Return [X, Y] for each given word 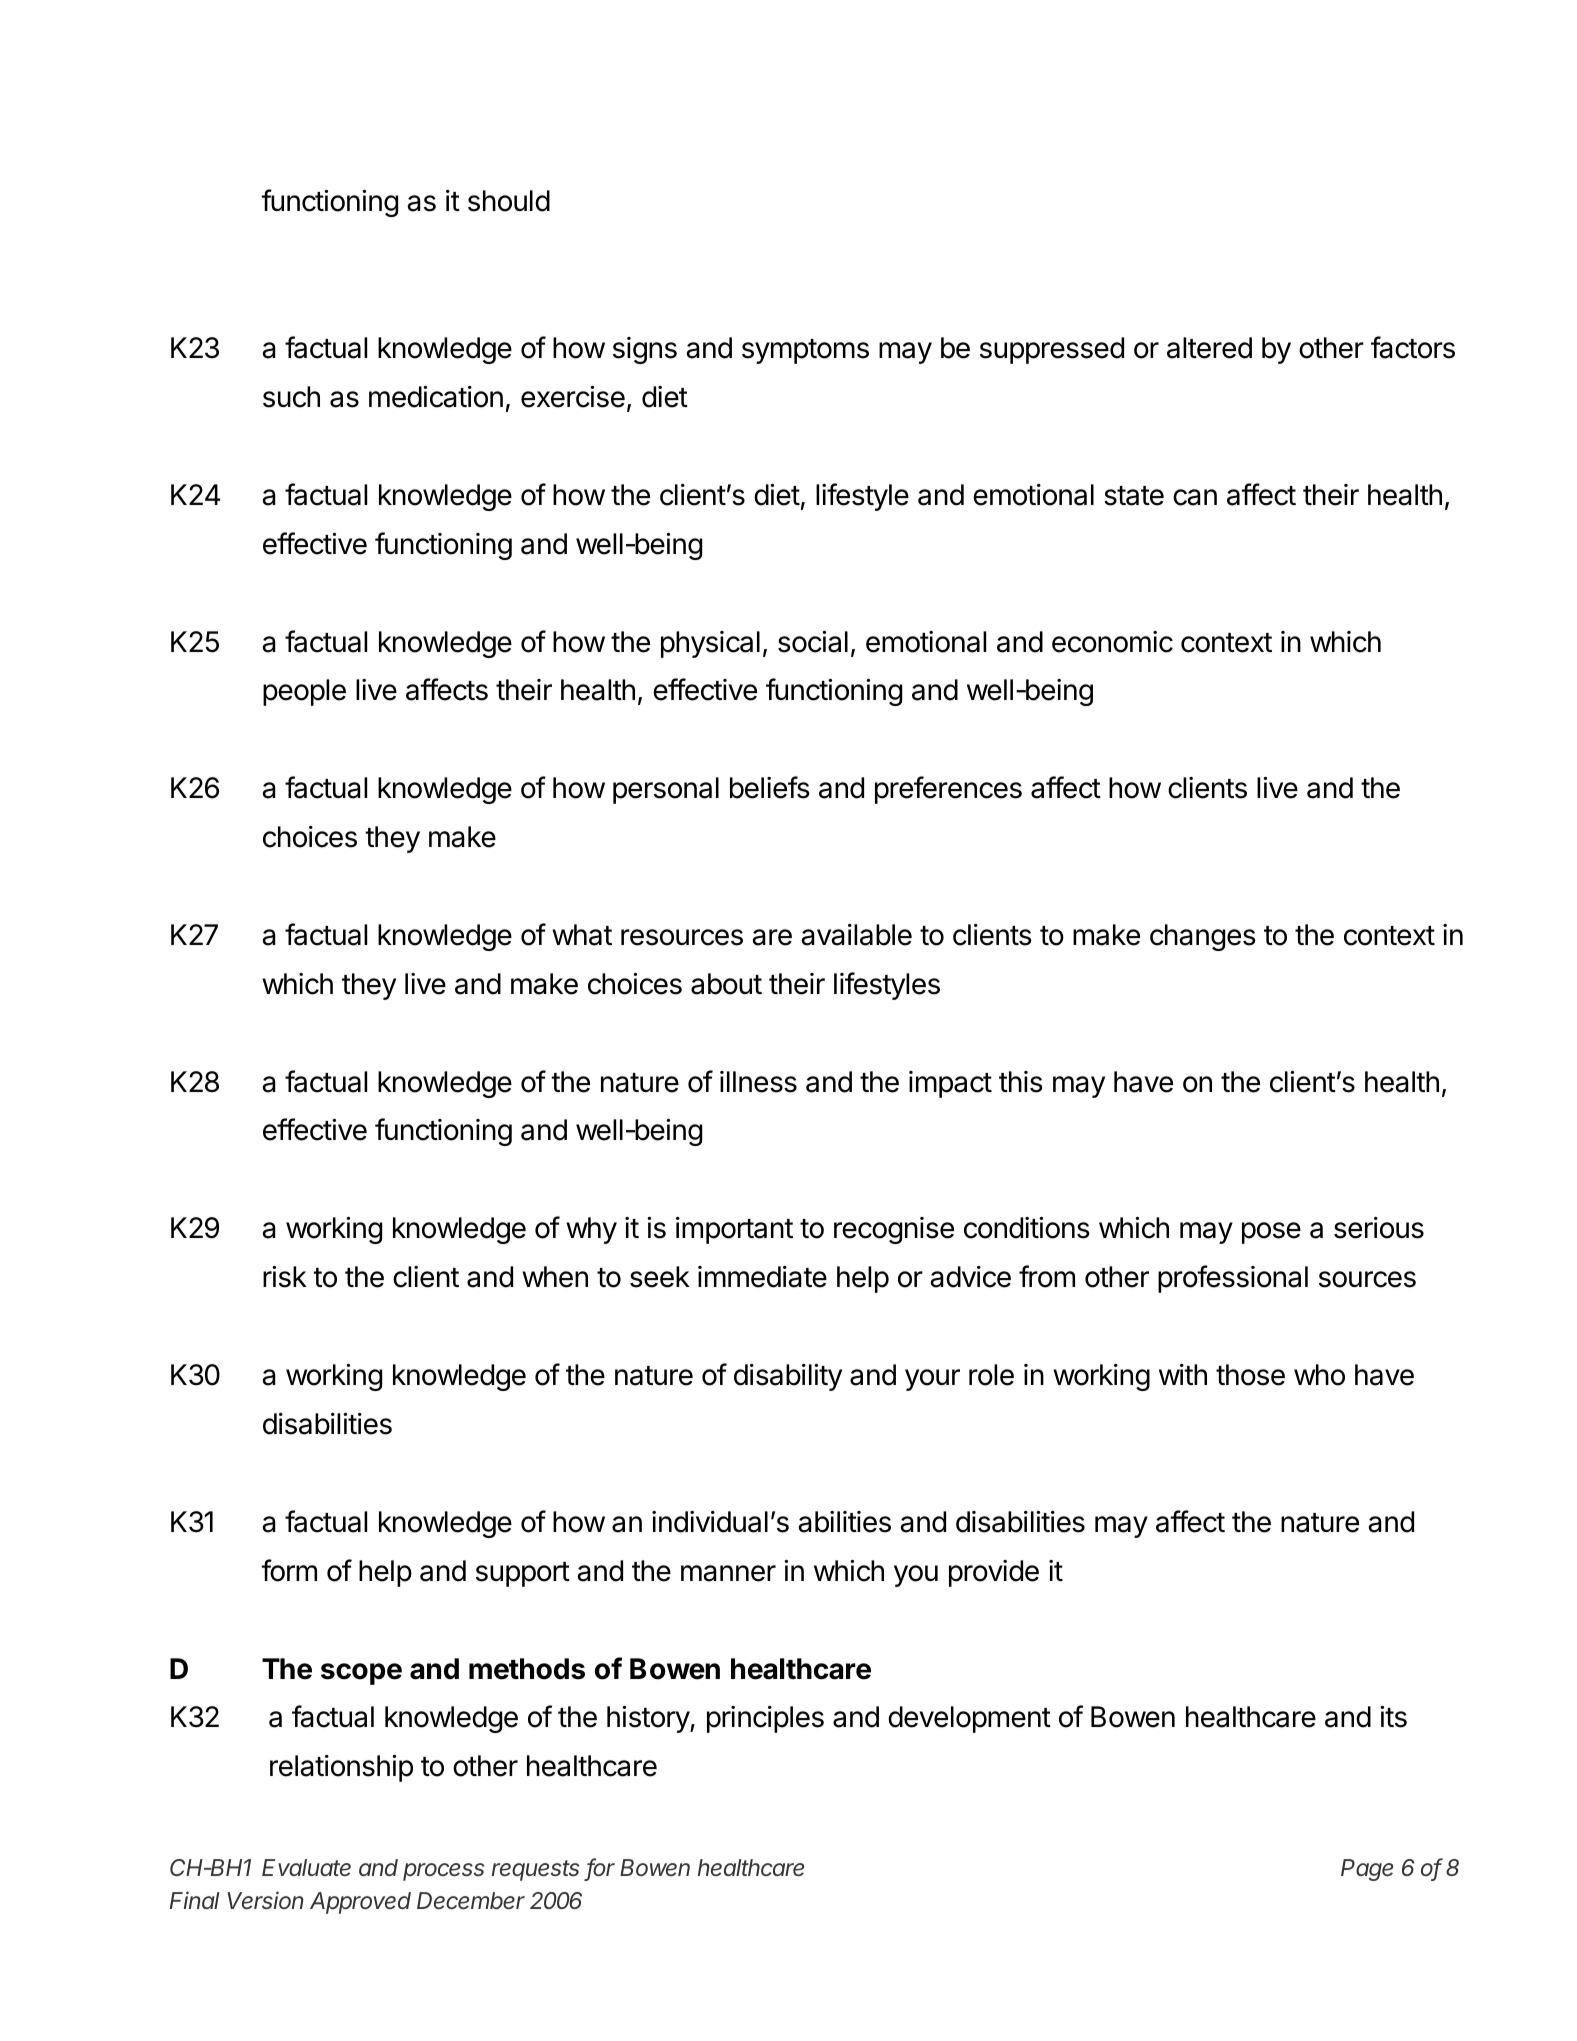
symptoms [805, 351]
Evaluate [306, 1867]
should [509, 201]
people [304, 692]
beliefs [770, 787]
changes [1203, 937]
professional [1233, 1279]
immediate [762, 1277]
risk [285, 1277]
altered [1209, 348]
